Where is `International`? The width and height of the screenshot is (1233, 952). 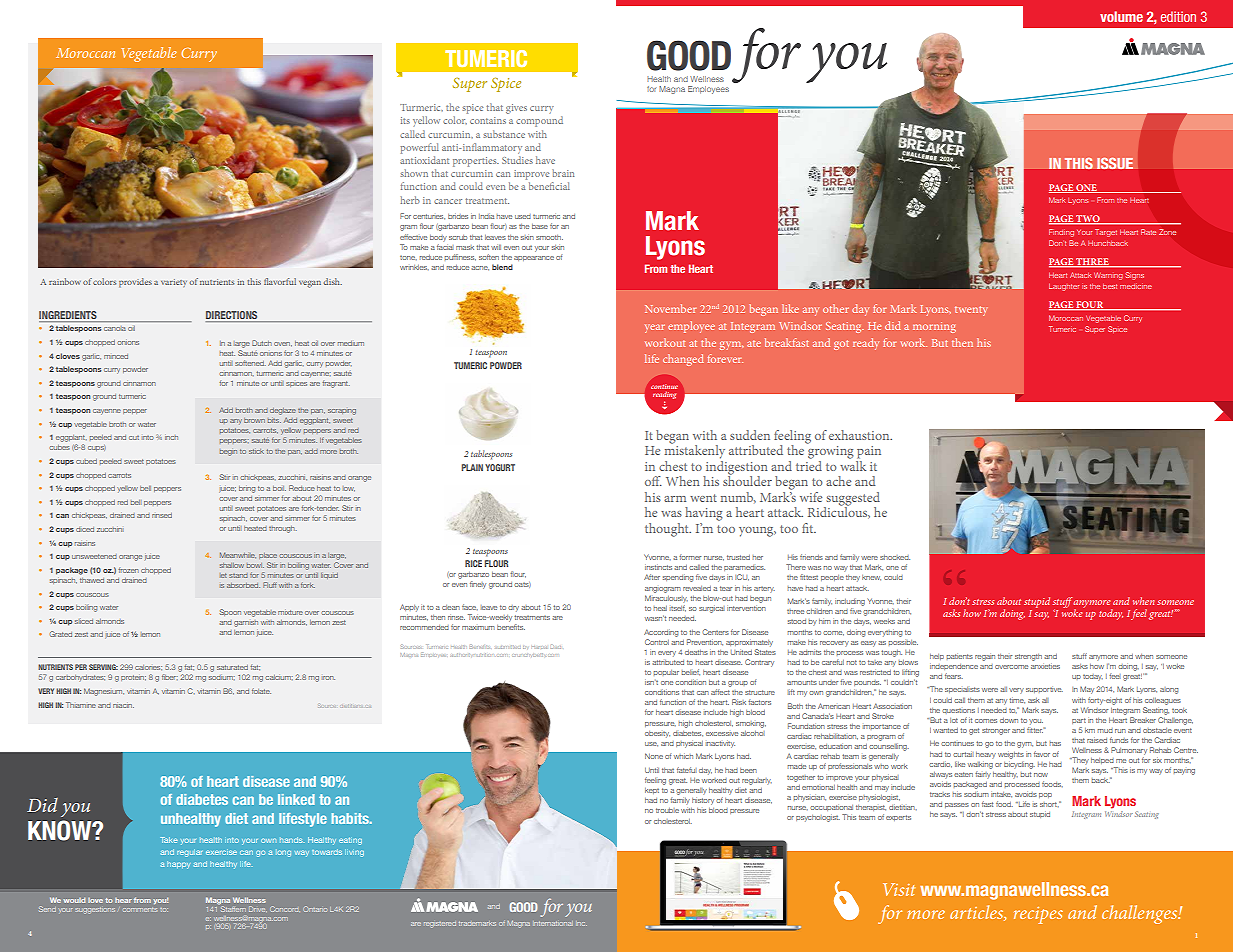
International is located at coordinates (553, 923).
